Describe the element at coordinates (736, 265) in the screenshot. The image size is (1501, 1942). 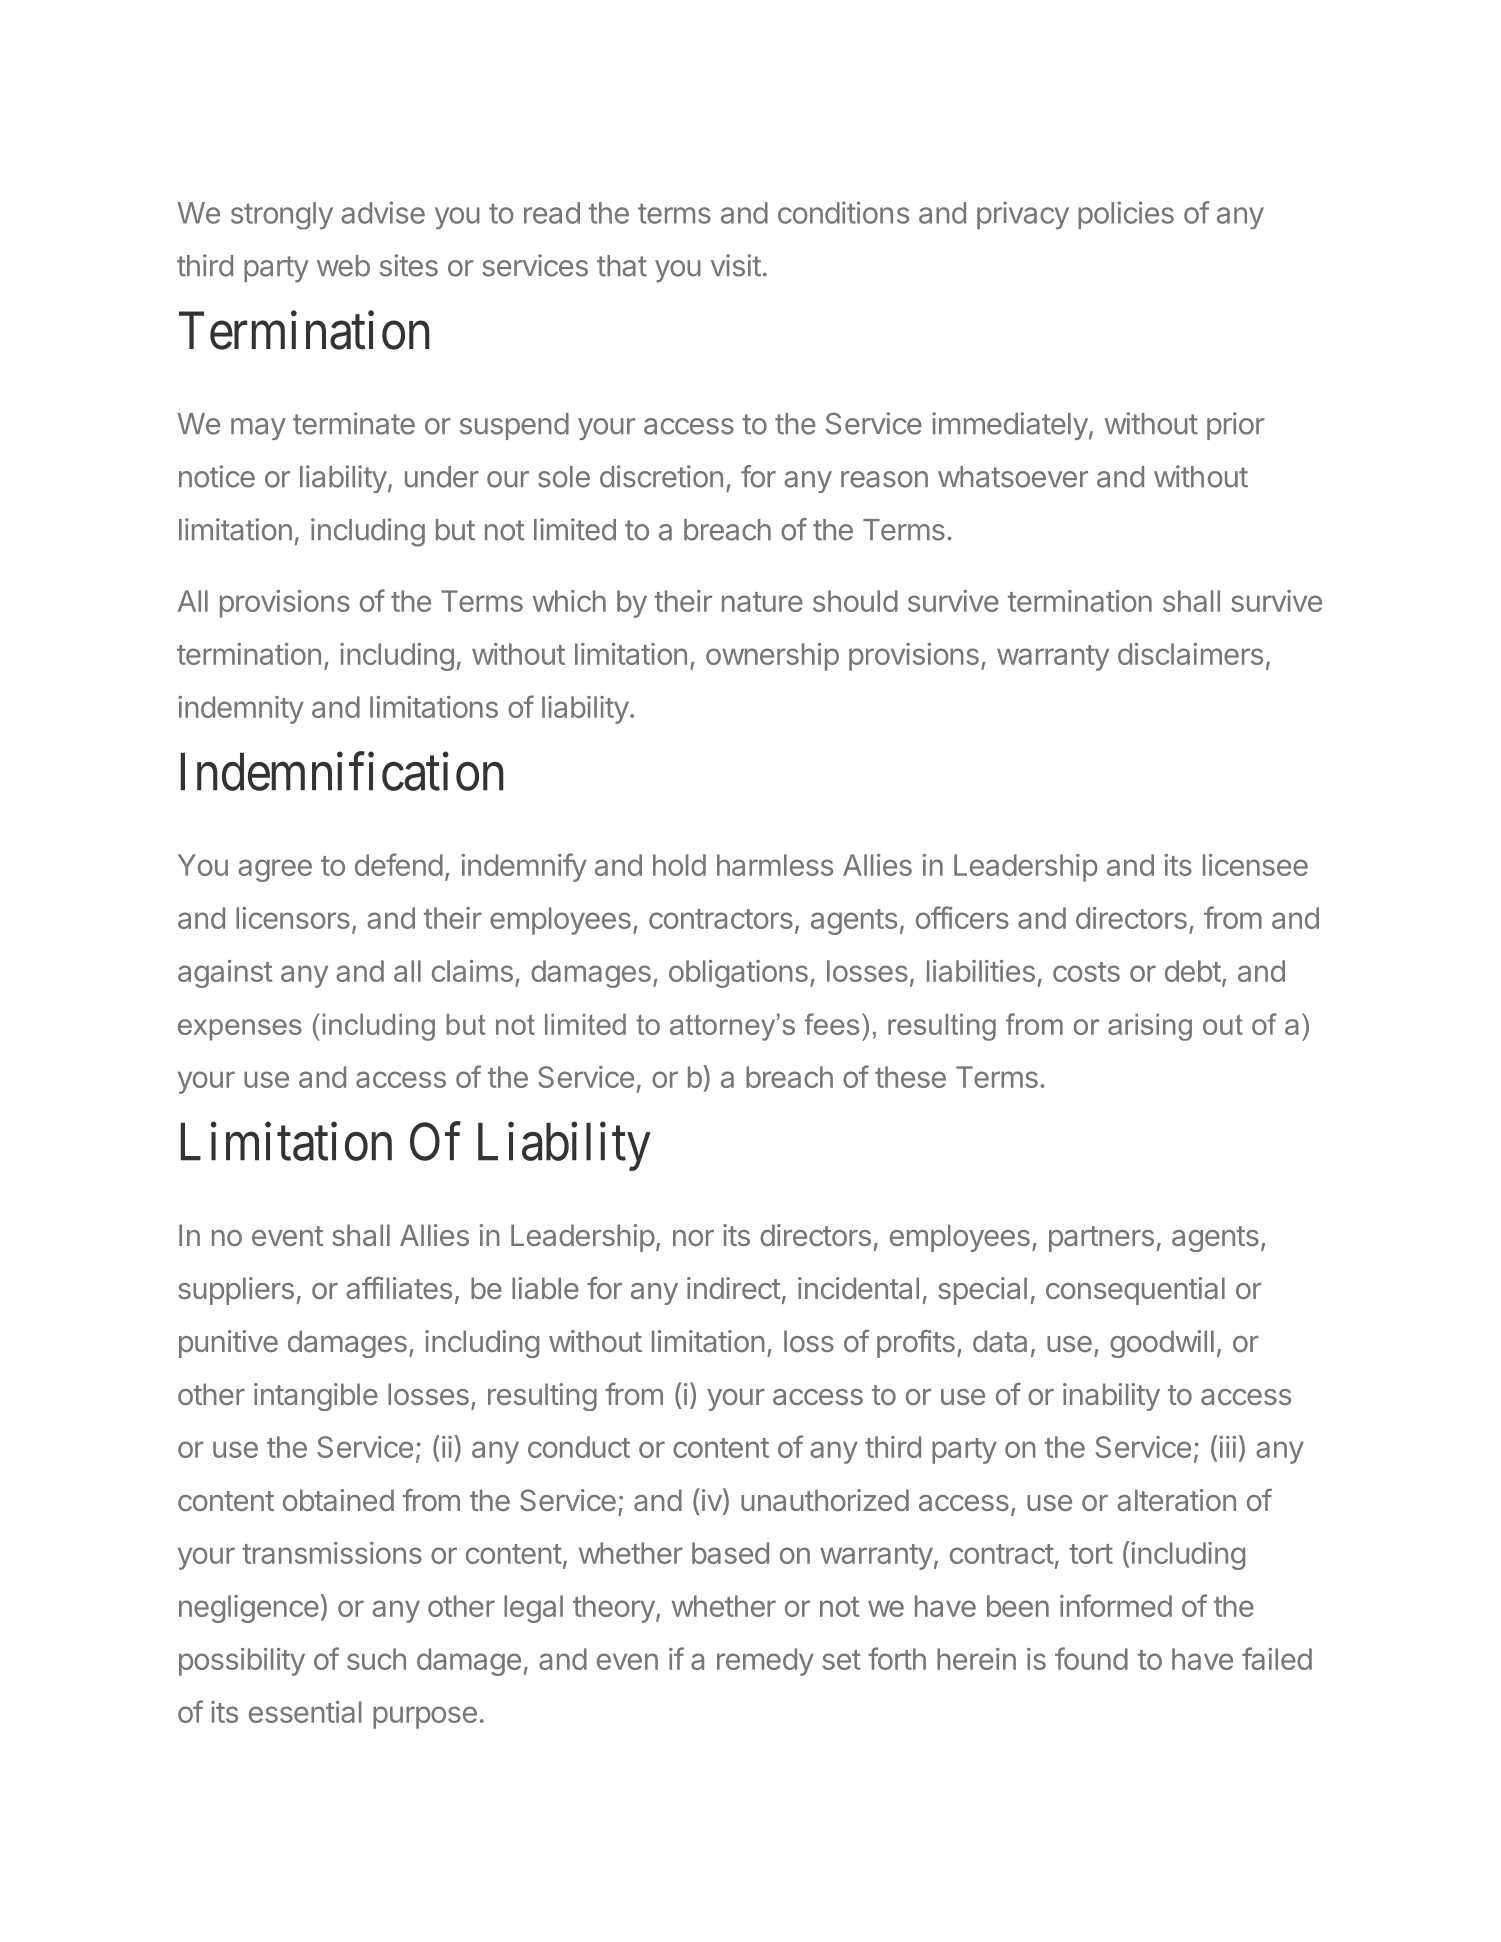
I see `visit` at that location.
